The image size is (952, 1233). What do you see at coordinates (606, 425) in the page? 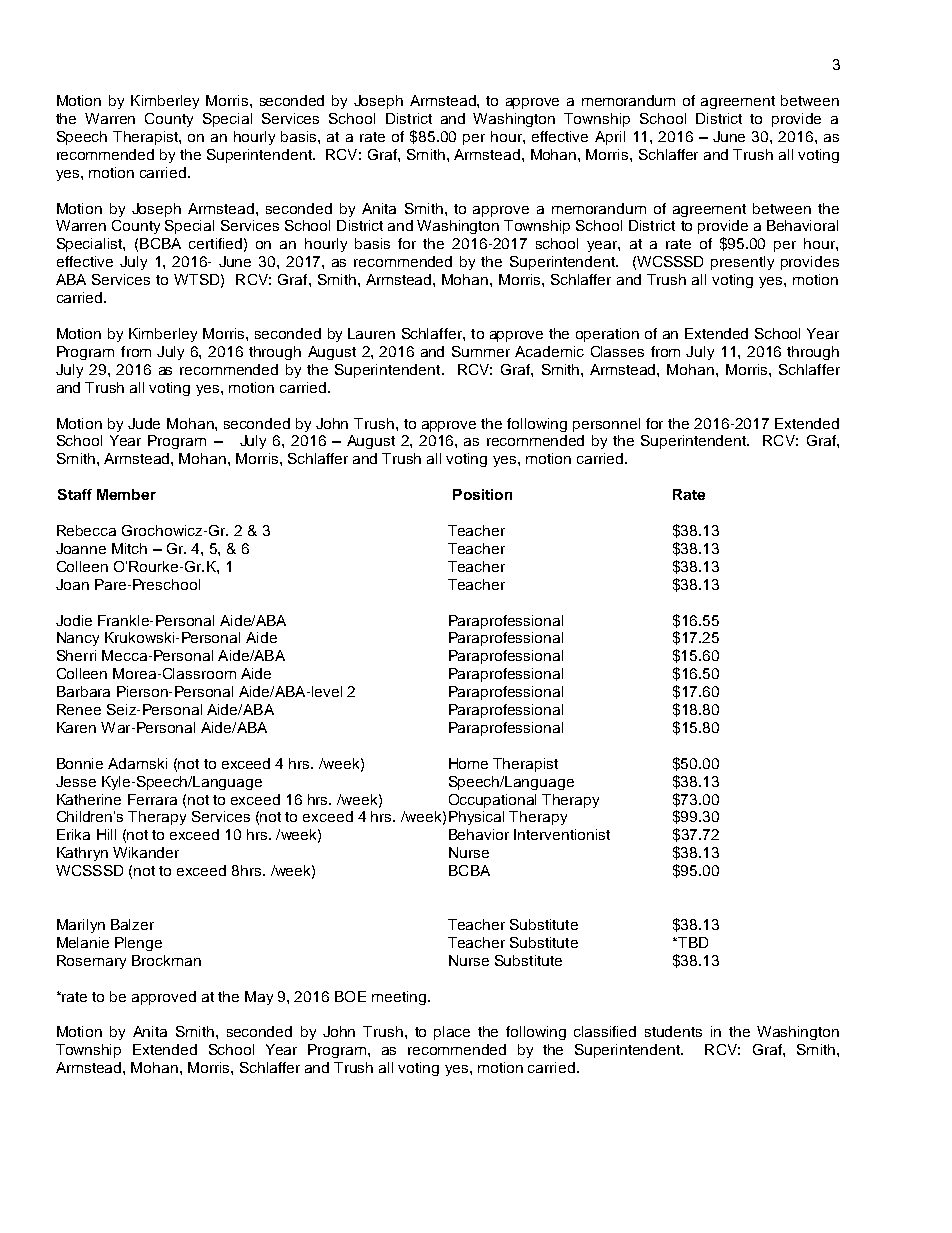
I see `personnel` at bounding box center [606, 425].
